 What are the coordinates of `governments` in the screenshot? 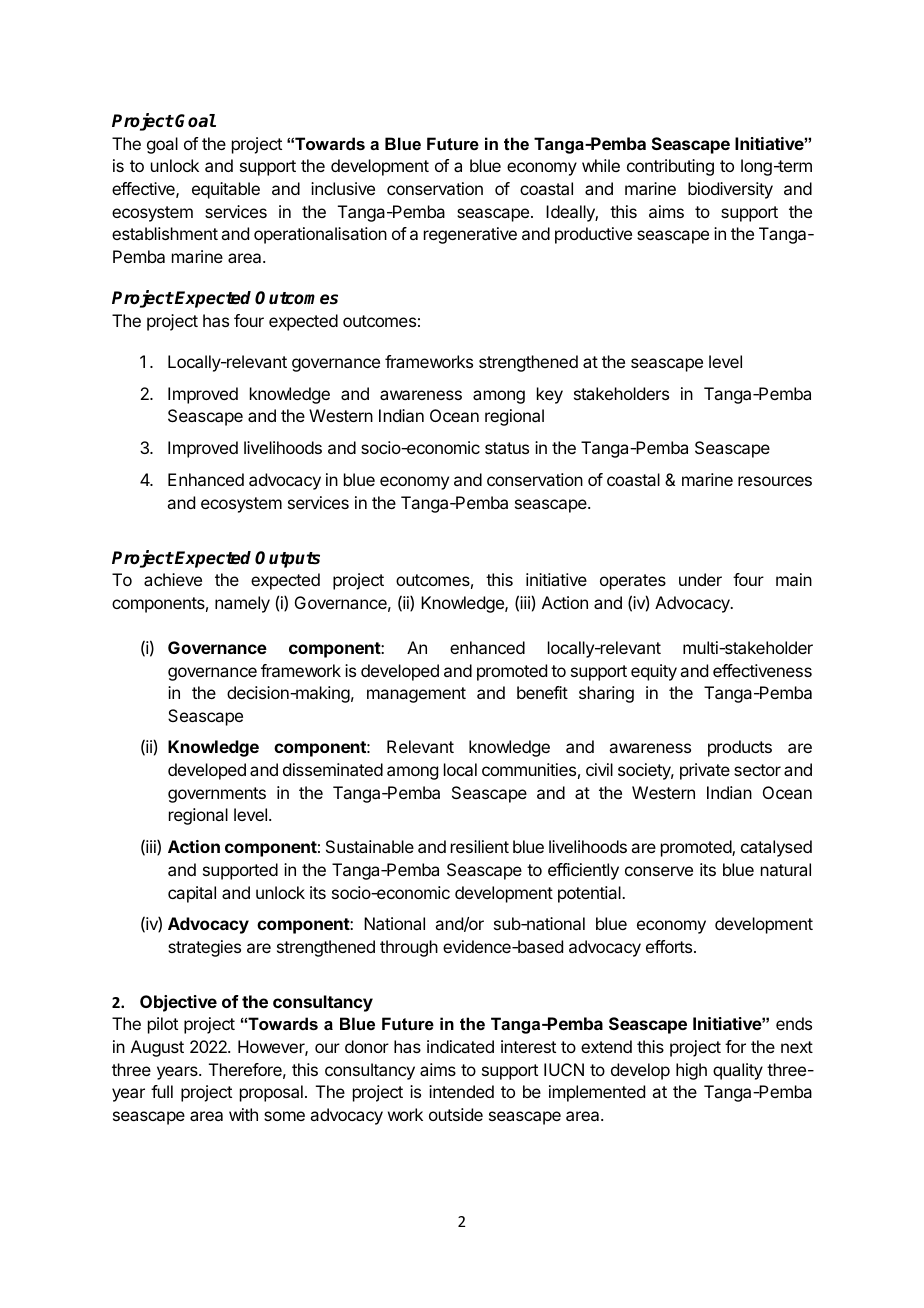 It's located at (217, 795).
